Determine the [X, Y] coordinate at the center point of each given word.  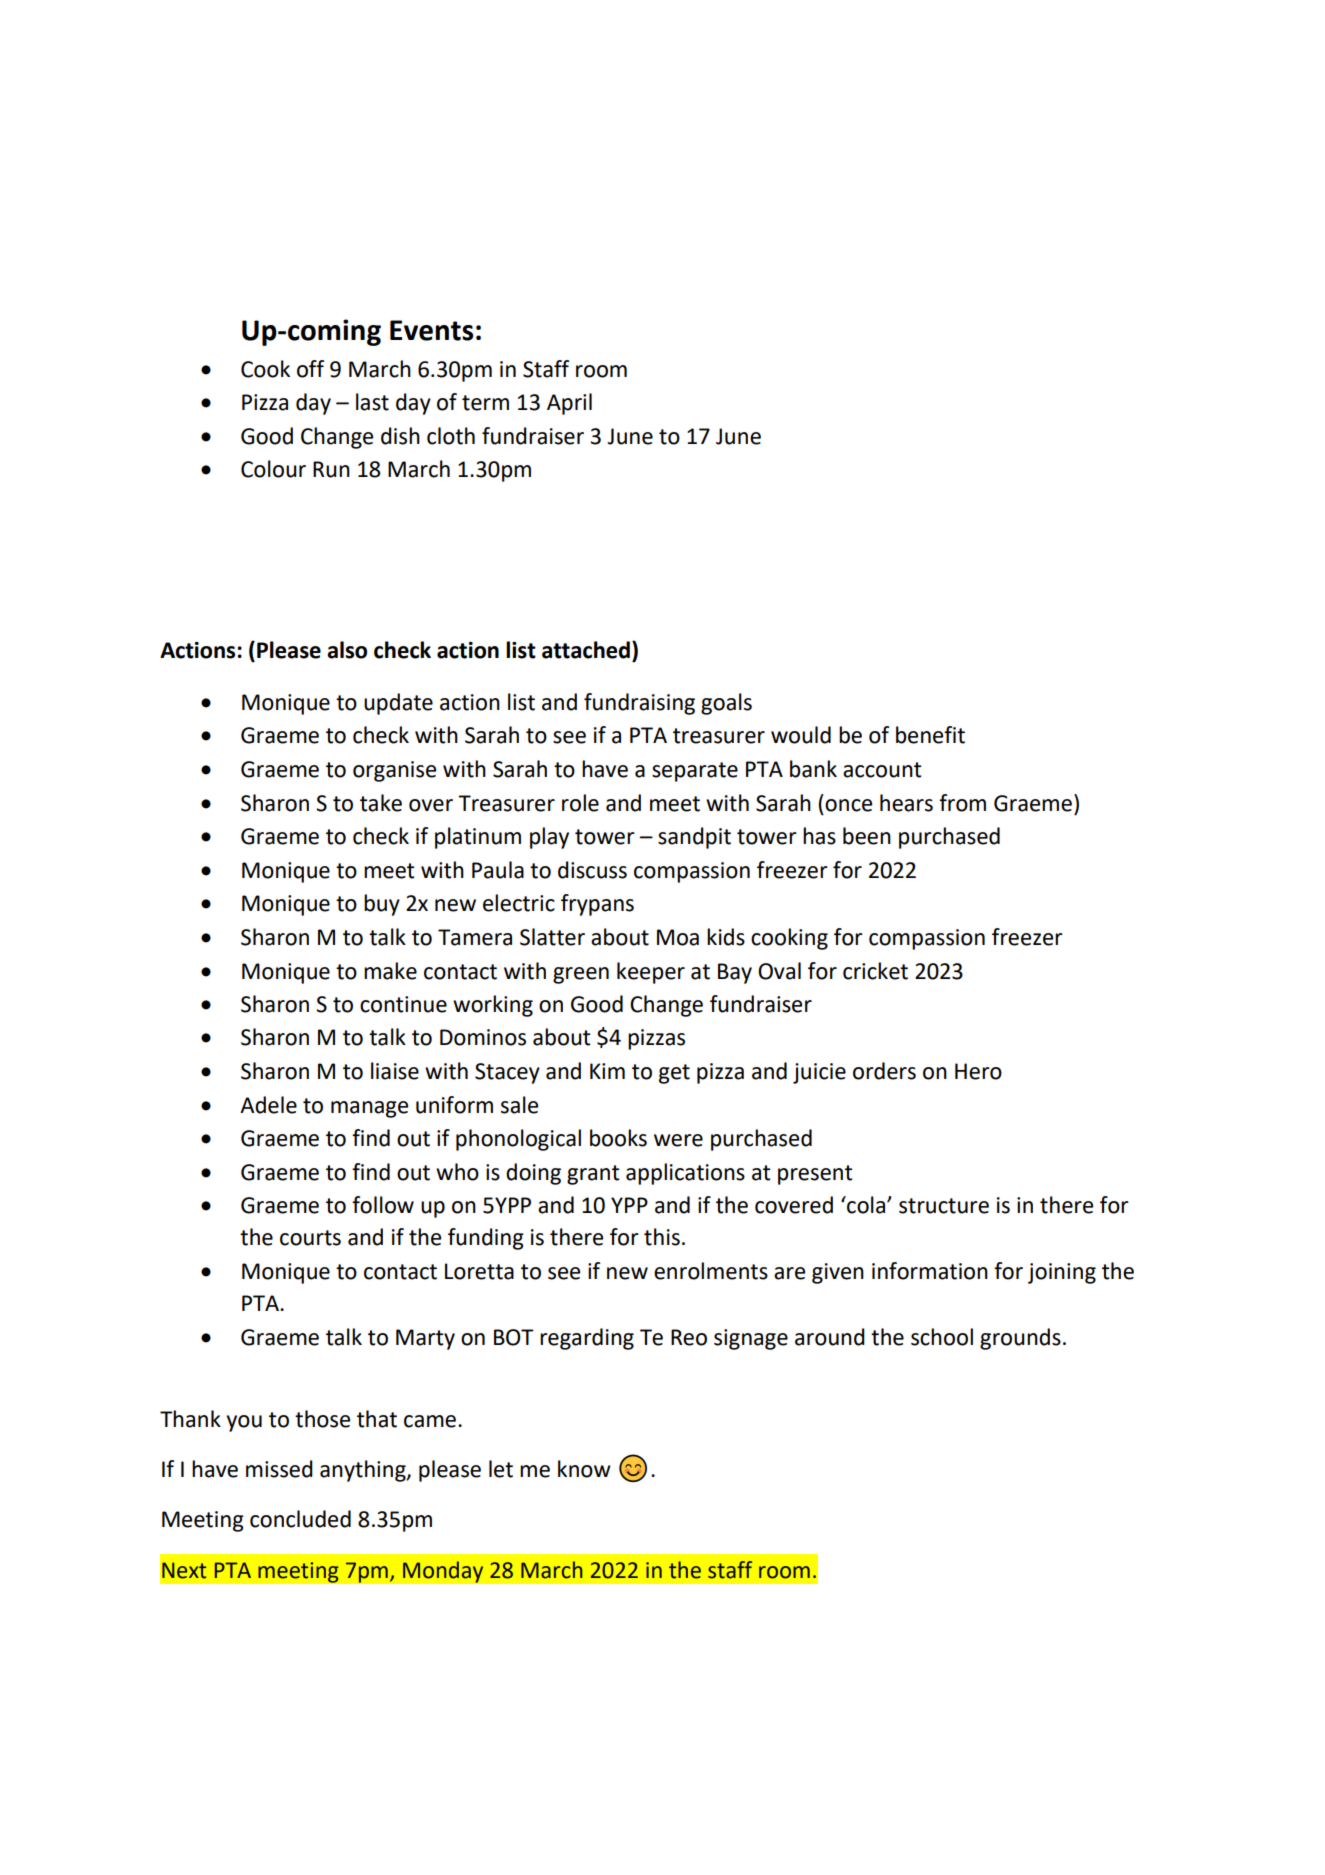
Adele [268, 1105]
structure [944, 1206]
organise [394, 771]
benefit [930, 735]
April [569, 404]
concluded [300, 1519]
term [485, 403]
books [618, 1138]
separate [695, 772]
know [584, 1469]
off [310, 369]
